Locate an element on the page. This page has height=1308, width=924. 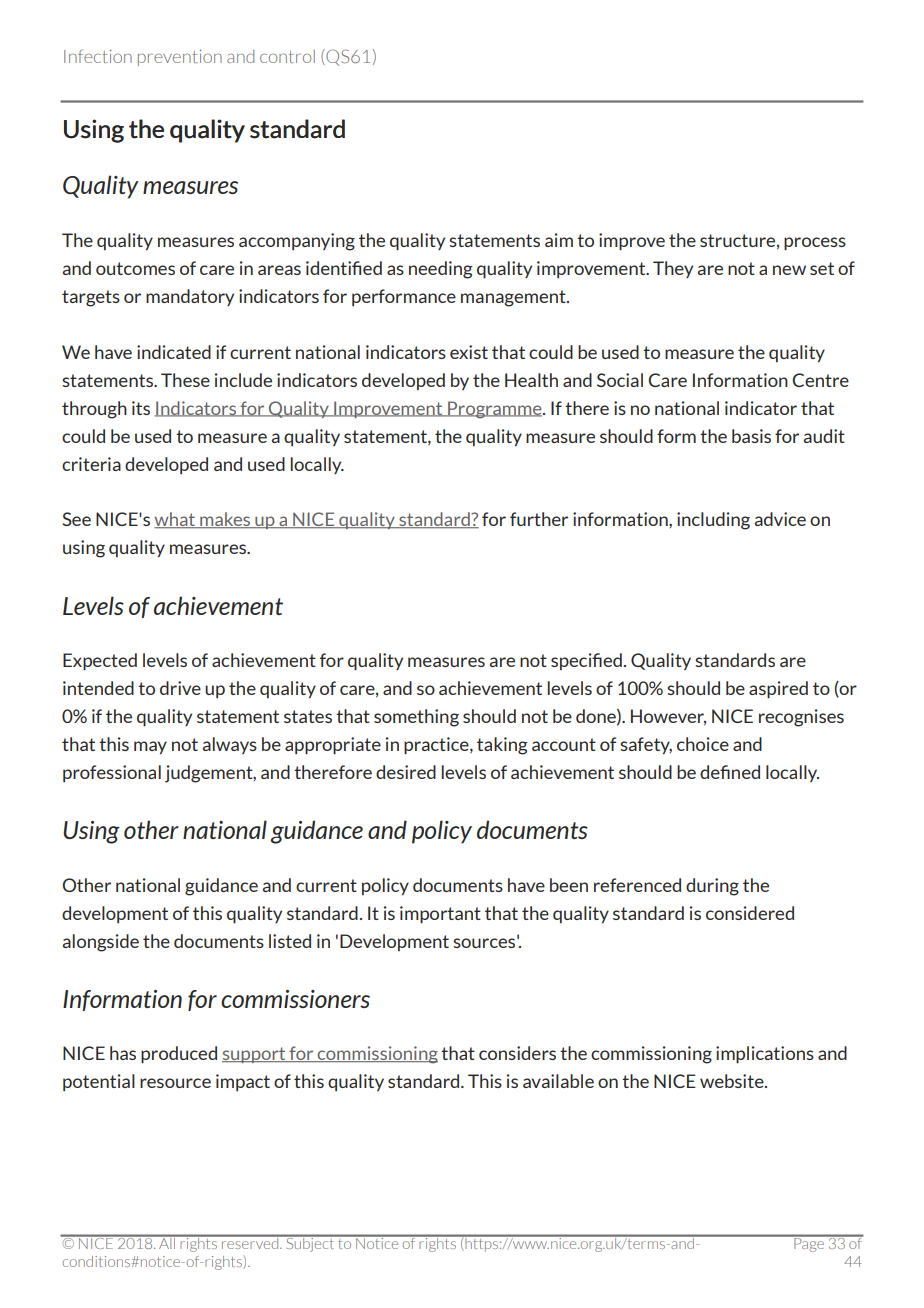
control is located at coordinates (287, 56).
